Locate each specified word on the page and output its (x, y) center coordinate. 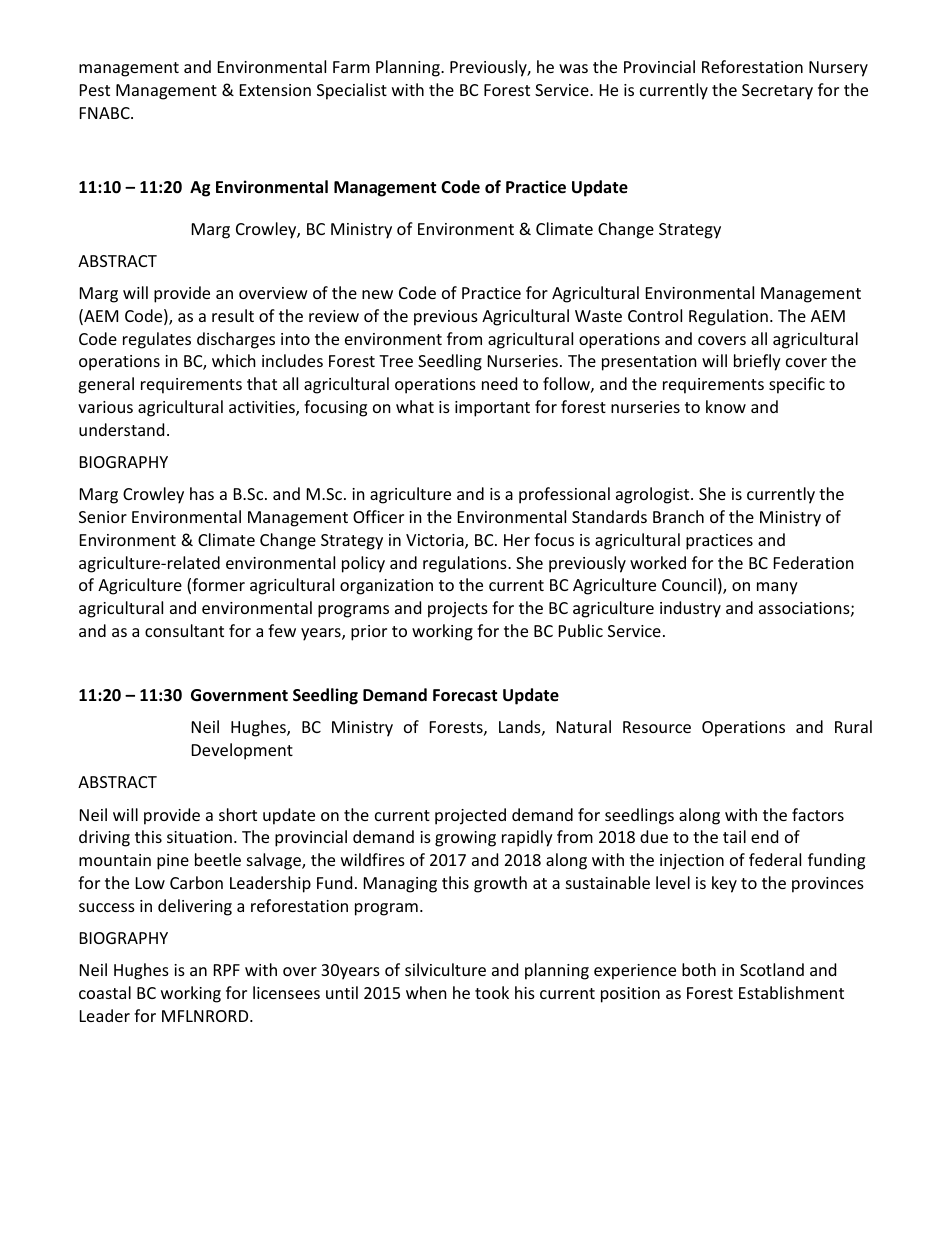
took (492, 992)
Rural (853, 726)
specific (797, 385)
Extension (275, 90)
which (234, 360)
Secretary (777, 92)
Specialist (352, 91)
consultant (184, 630)
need (499, 383)
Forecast (465, 695)
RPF (227, 970)
